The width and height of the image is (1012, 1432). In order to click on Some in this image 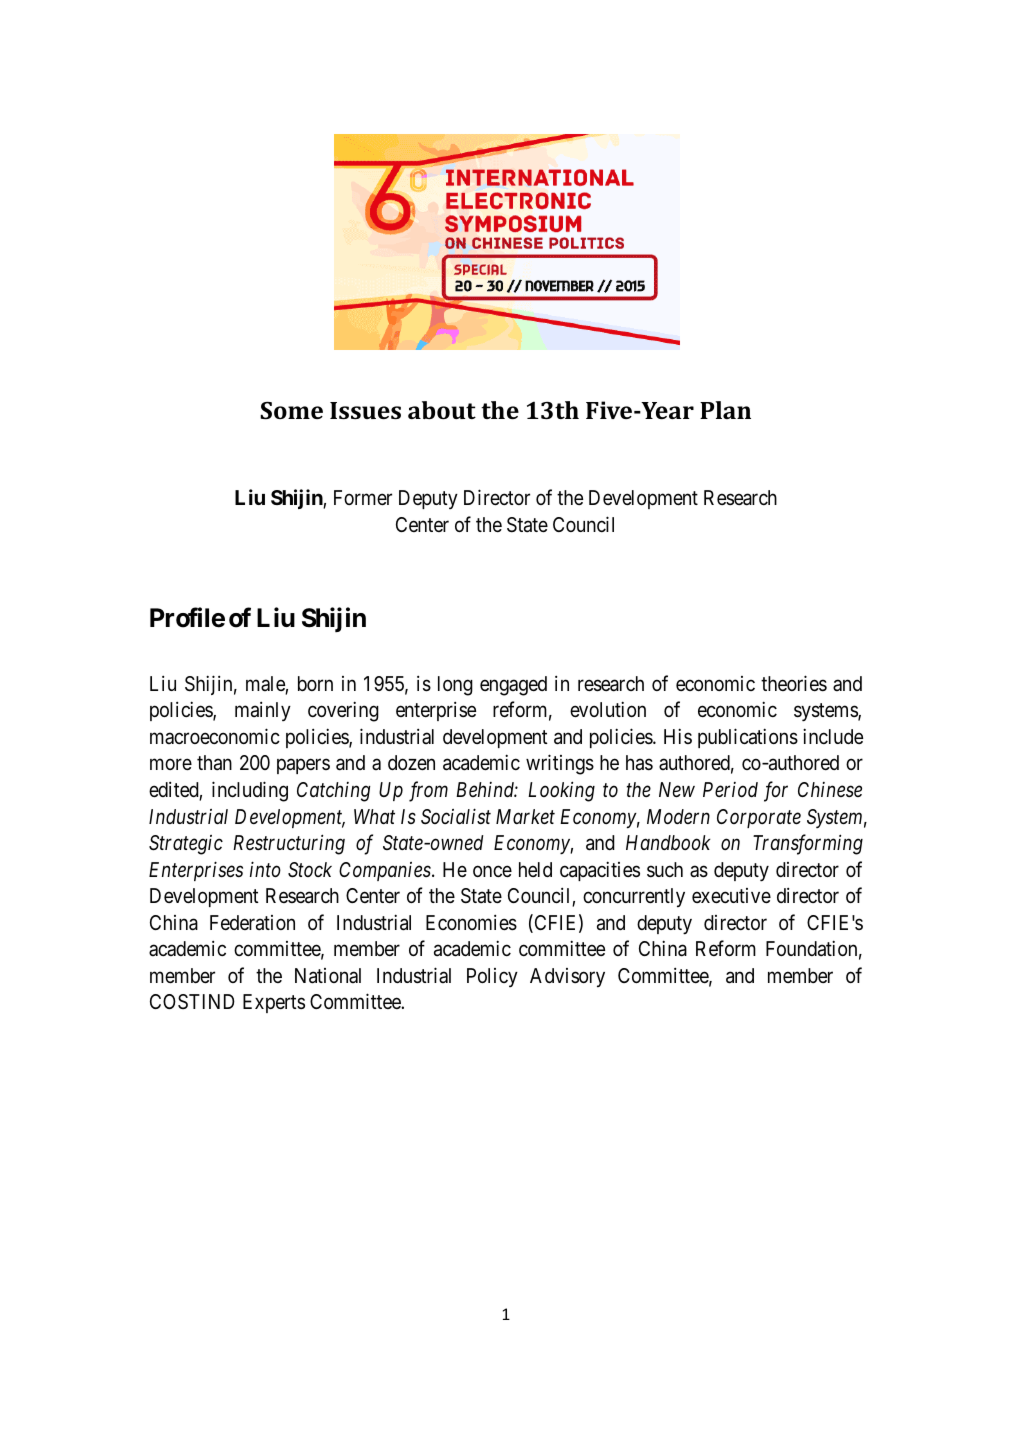, I will do `click(291, 410)`.
